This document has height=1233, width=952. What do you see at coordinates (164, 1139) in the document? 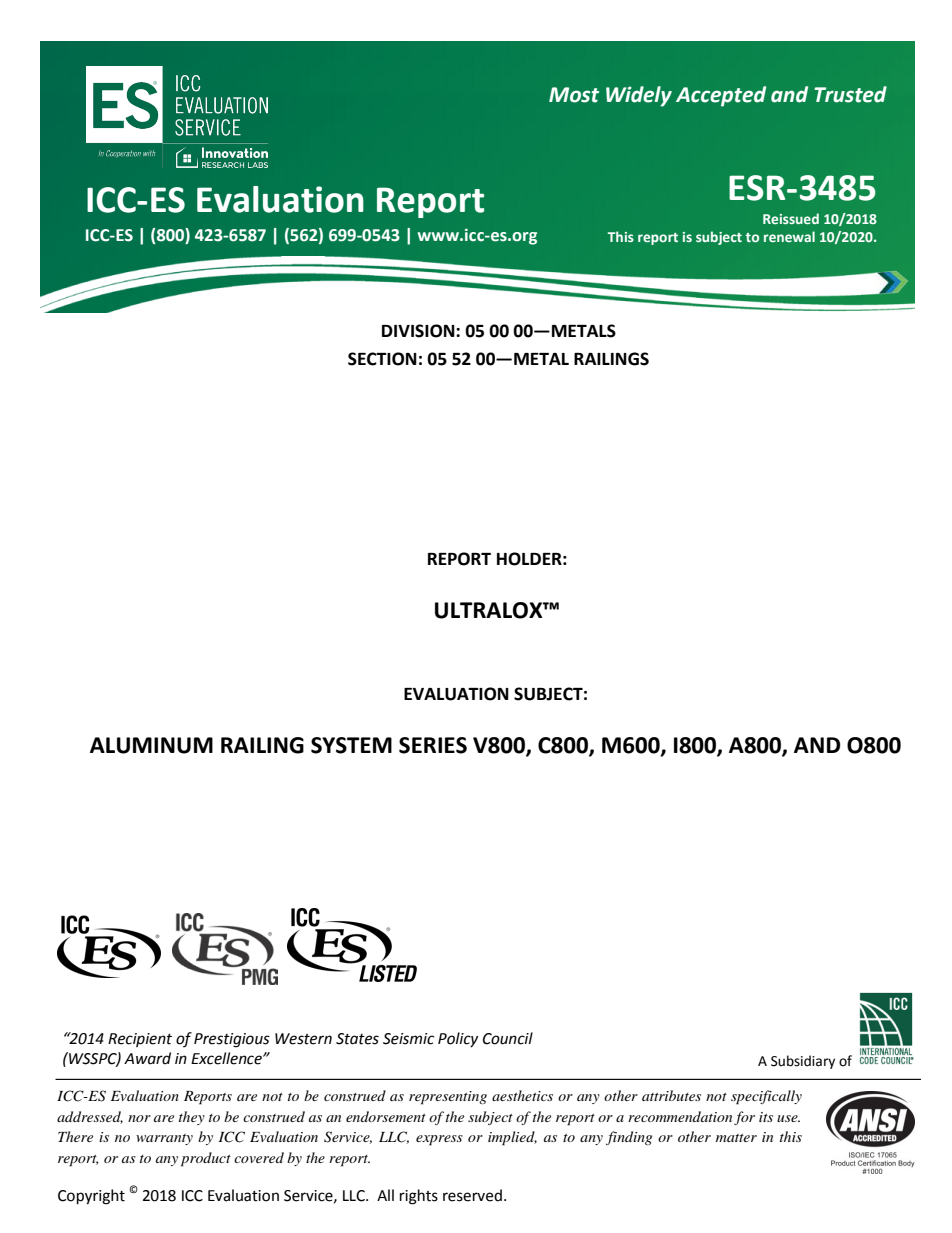
I see `warranty` at bounding box center [164, 1139].
